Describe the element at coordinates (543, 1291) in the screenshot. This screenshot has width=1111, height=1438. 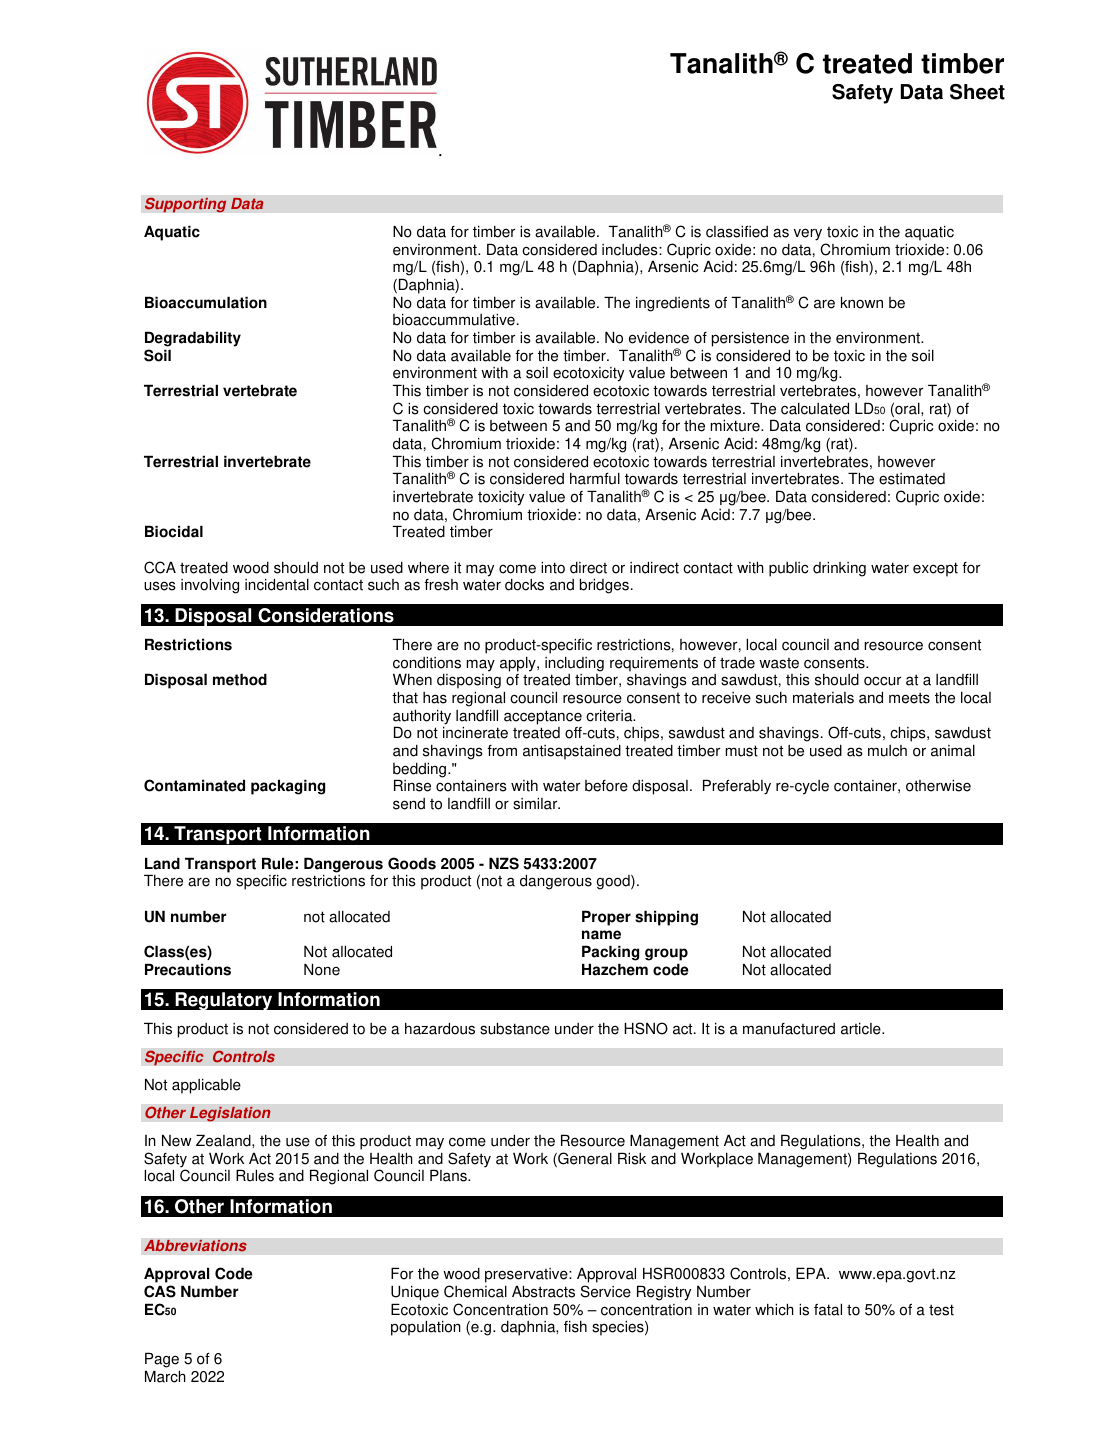
I see `Abstracts` at that location.
